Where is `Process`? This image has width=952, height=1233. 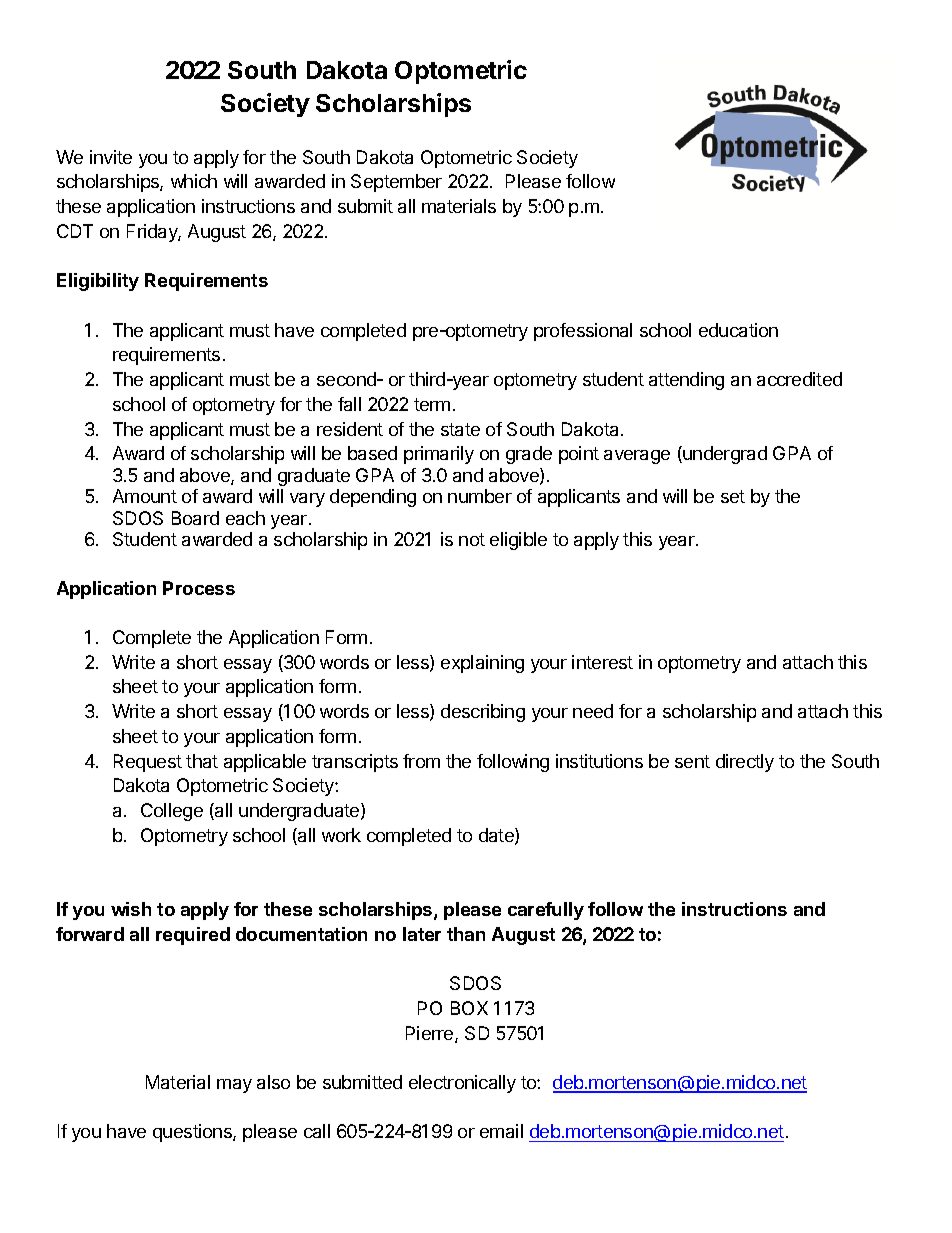
Process is located at coordinates (199, 588).
